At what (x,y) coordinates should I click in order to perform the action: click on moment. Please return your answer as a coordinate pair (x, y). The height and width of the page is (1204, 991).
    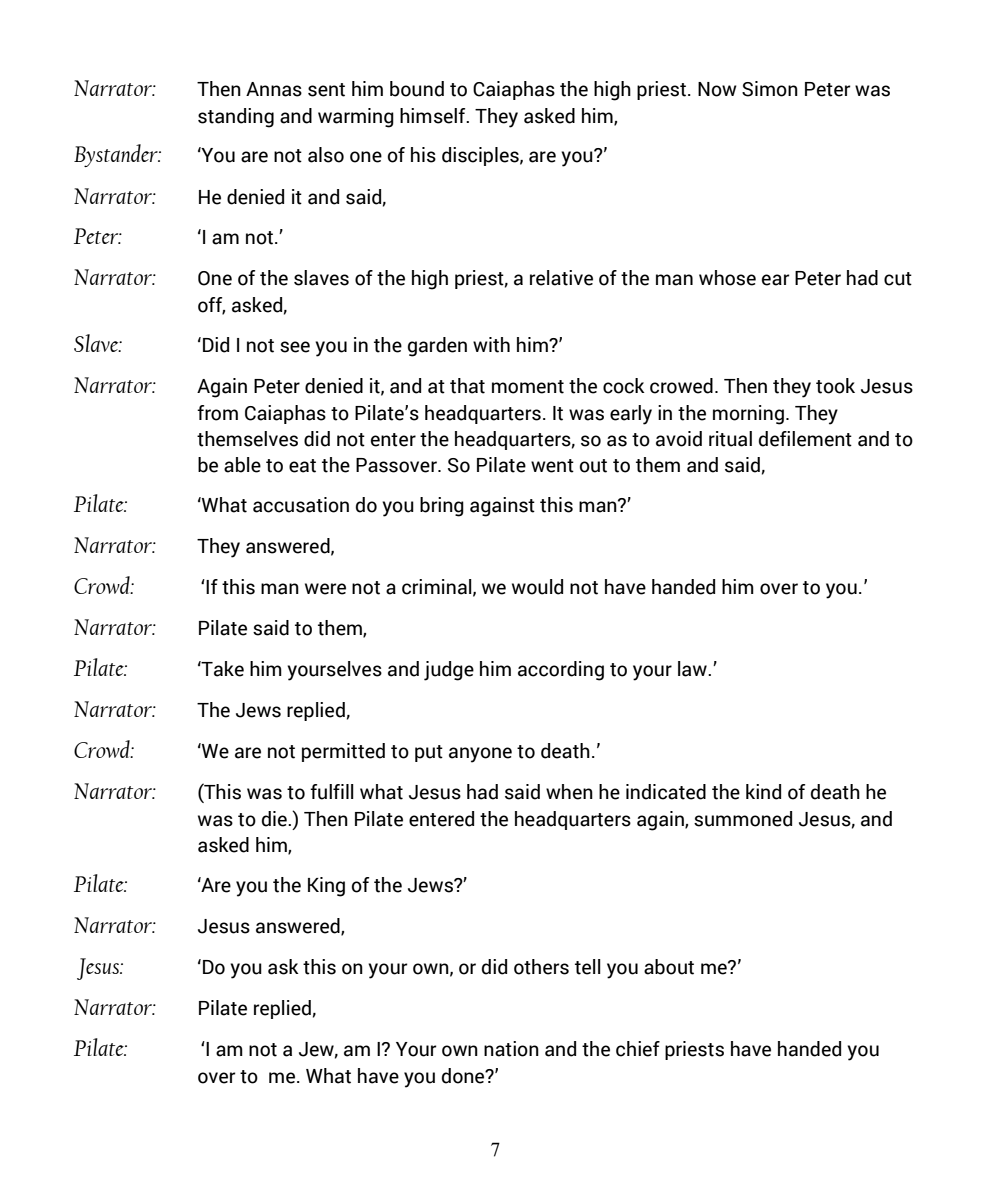
    Looking at the image, I should click on (528, 387).
